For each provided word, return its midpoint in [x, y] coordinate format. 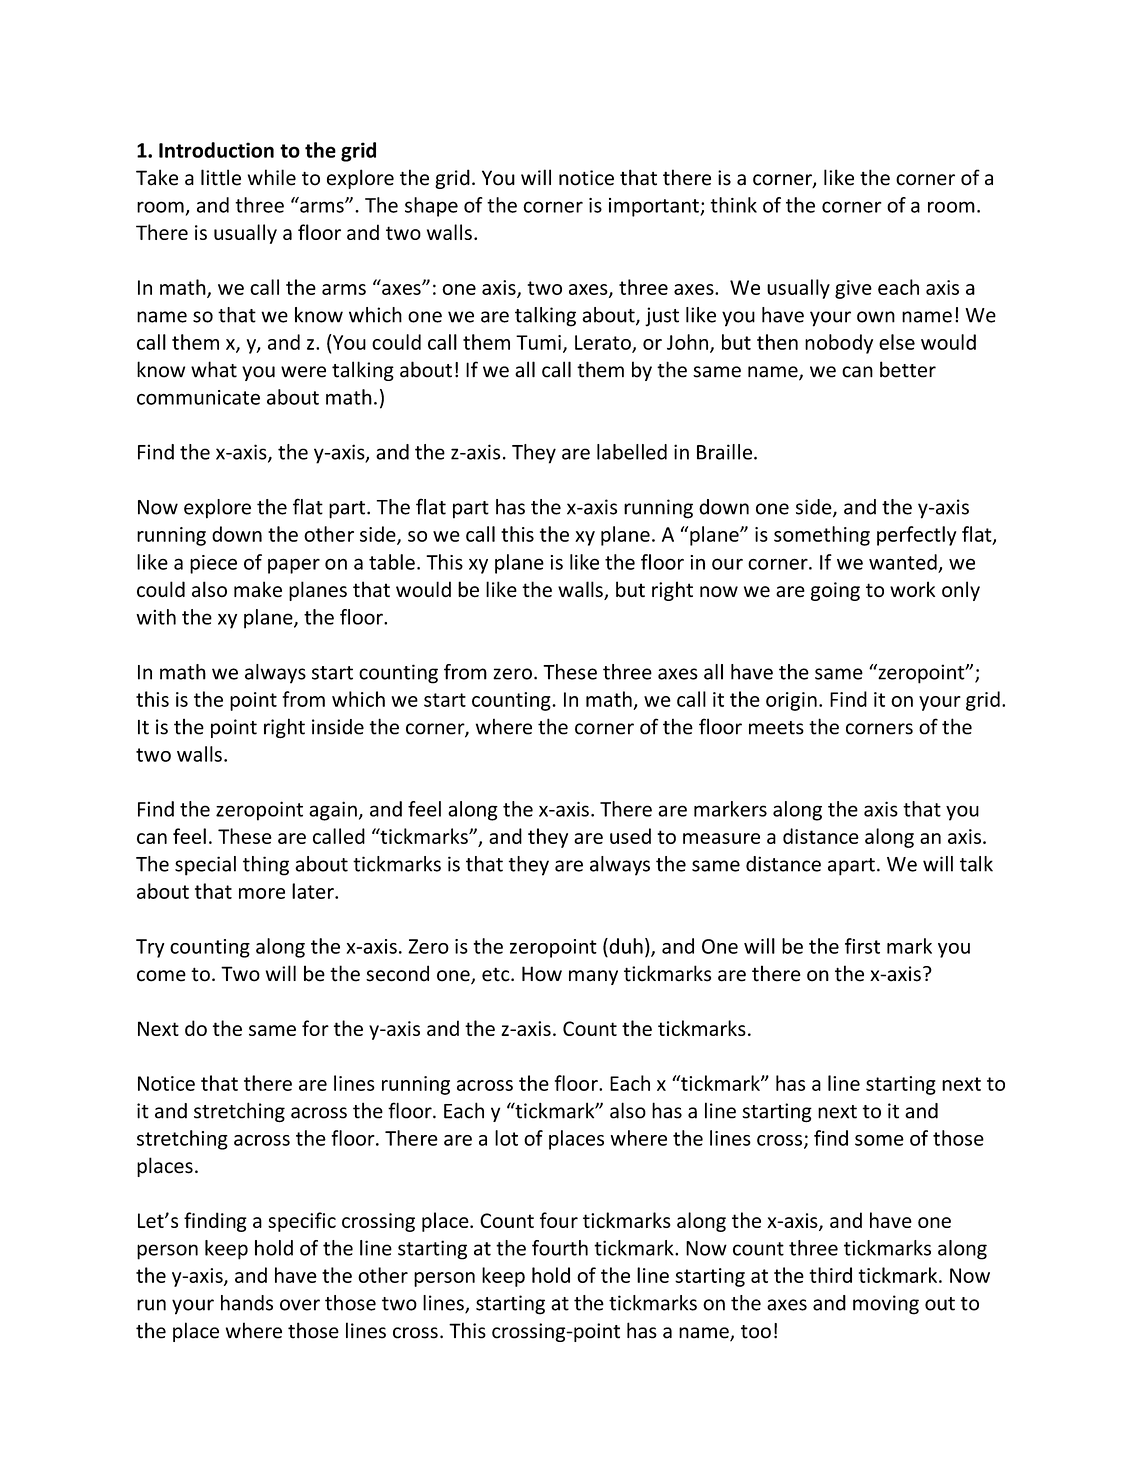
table [392, 562]
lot [506, 1138]
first [862, 946]
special [205, 866]
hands [247, 1303]
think [733, 205]
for [315, 1028]
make [258, 589]
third [830, 1275]
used [630, 836]
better [908, 369]
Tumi [538, 342]
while [272, 177]
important [655, 207]
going [835, 591]
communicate [198, 397]
